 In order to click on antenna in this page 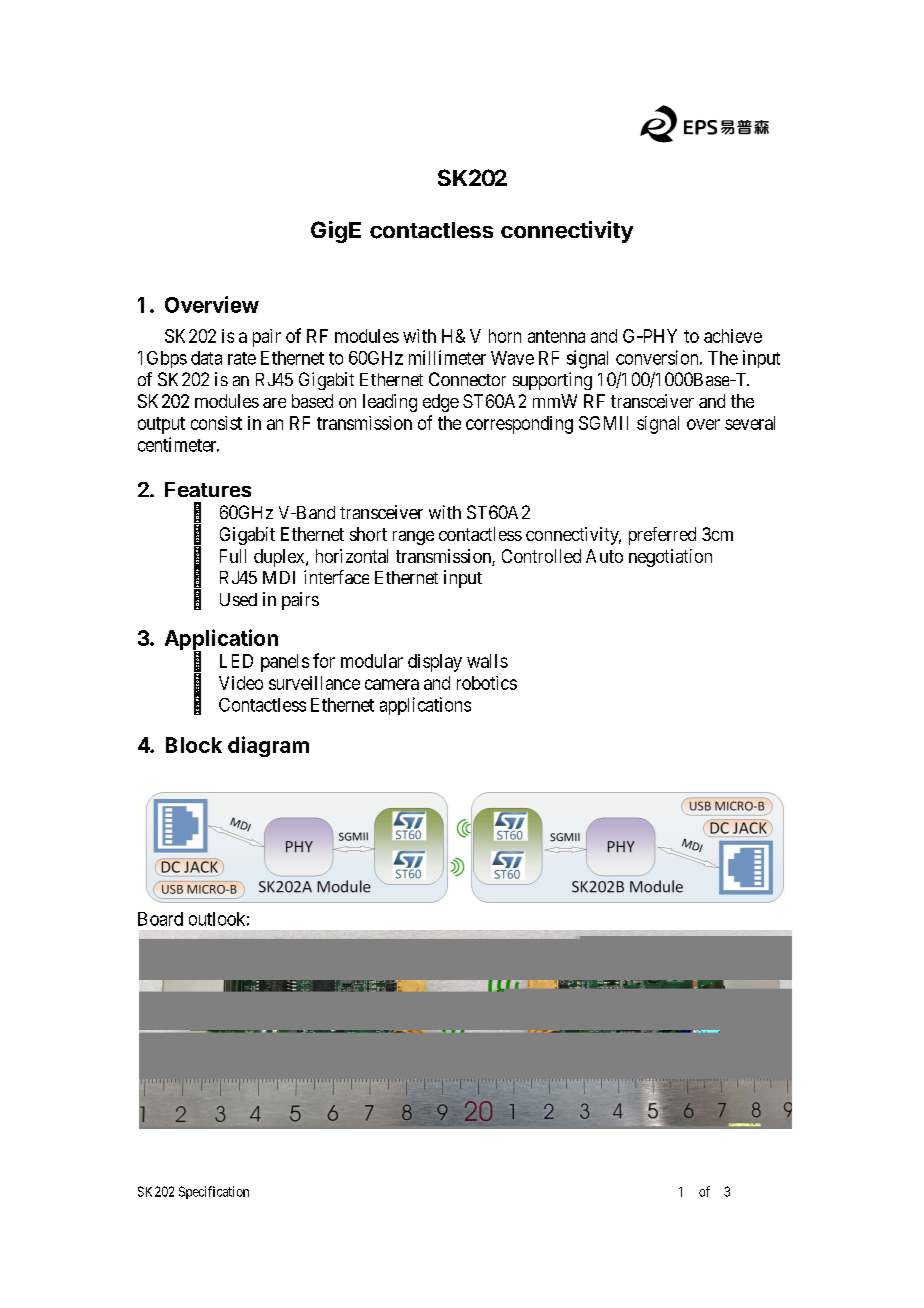, I will do `click(556, 336)`.
